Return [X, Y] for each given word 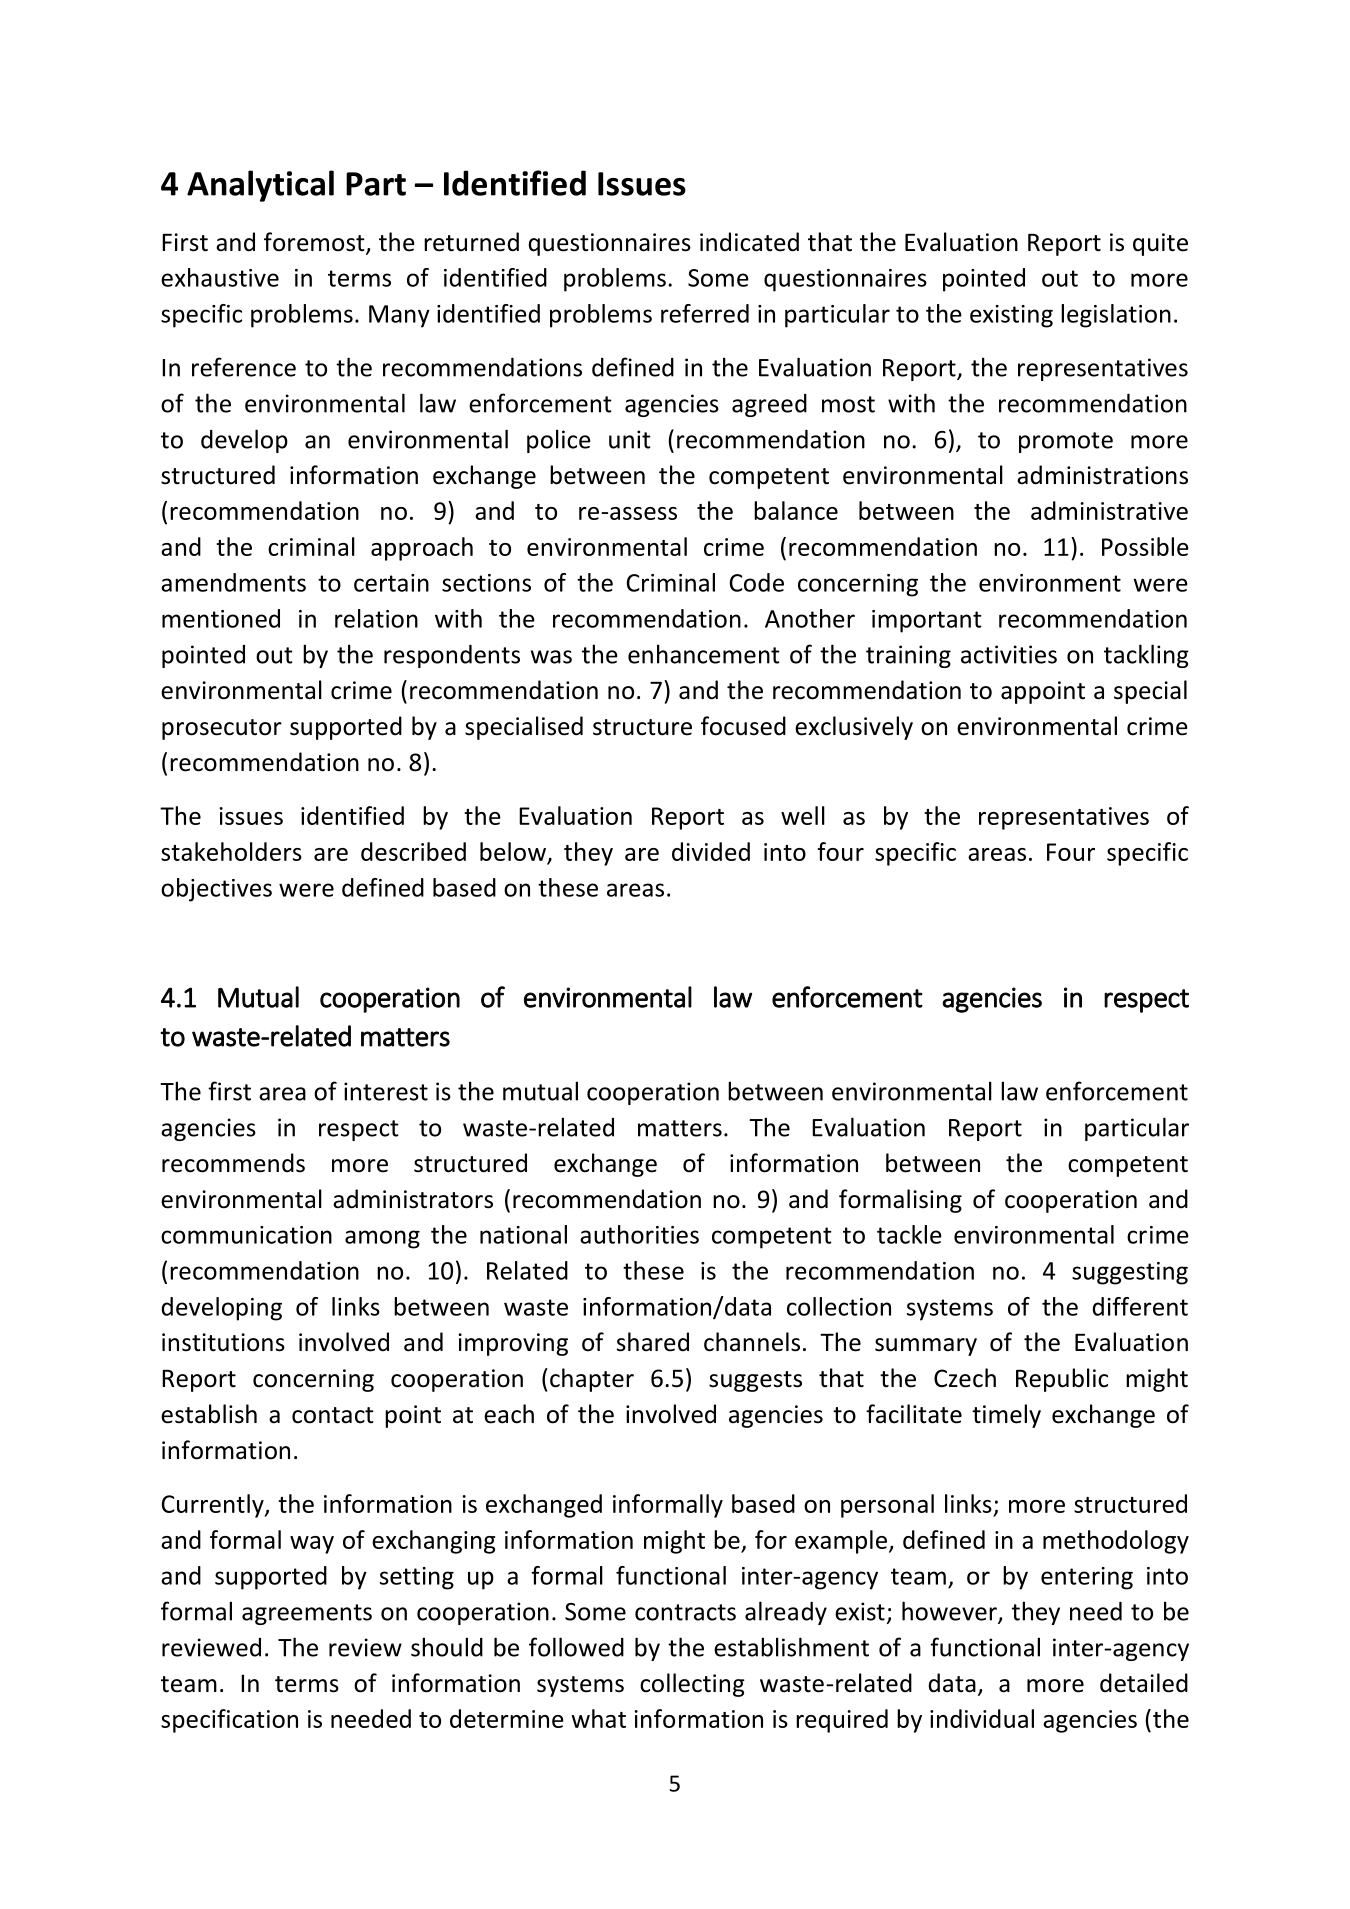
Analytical [260, 186]
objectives [216, 890]
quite [1160, 244]
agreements [307, 1614]
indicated [749, 242]
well [803, 815]
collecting [692, 1685]
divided [711, 851]
